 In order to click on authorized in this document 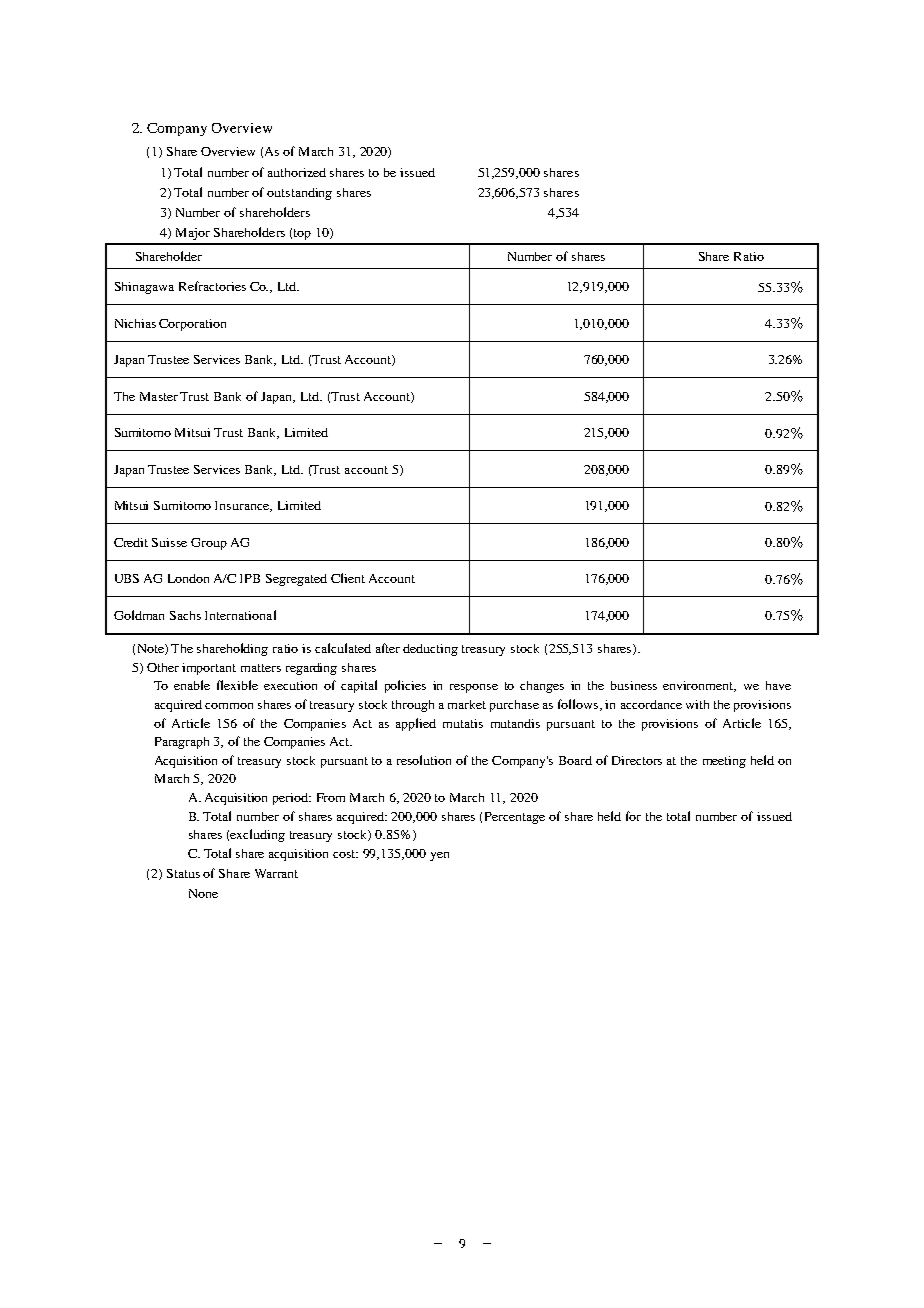, I will do `click(297, 172)`.
